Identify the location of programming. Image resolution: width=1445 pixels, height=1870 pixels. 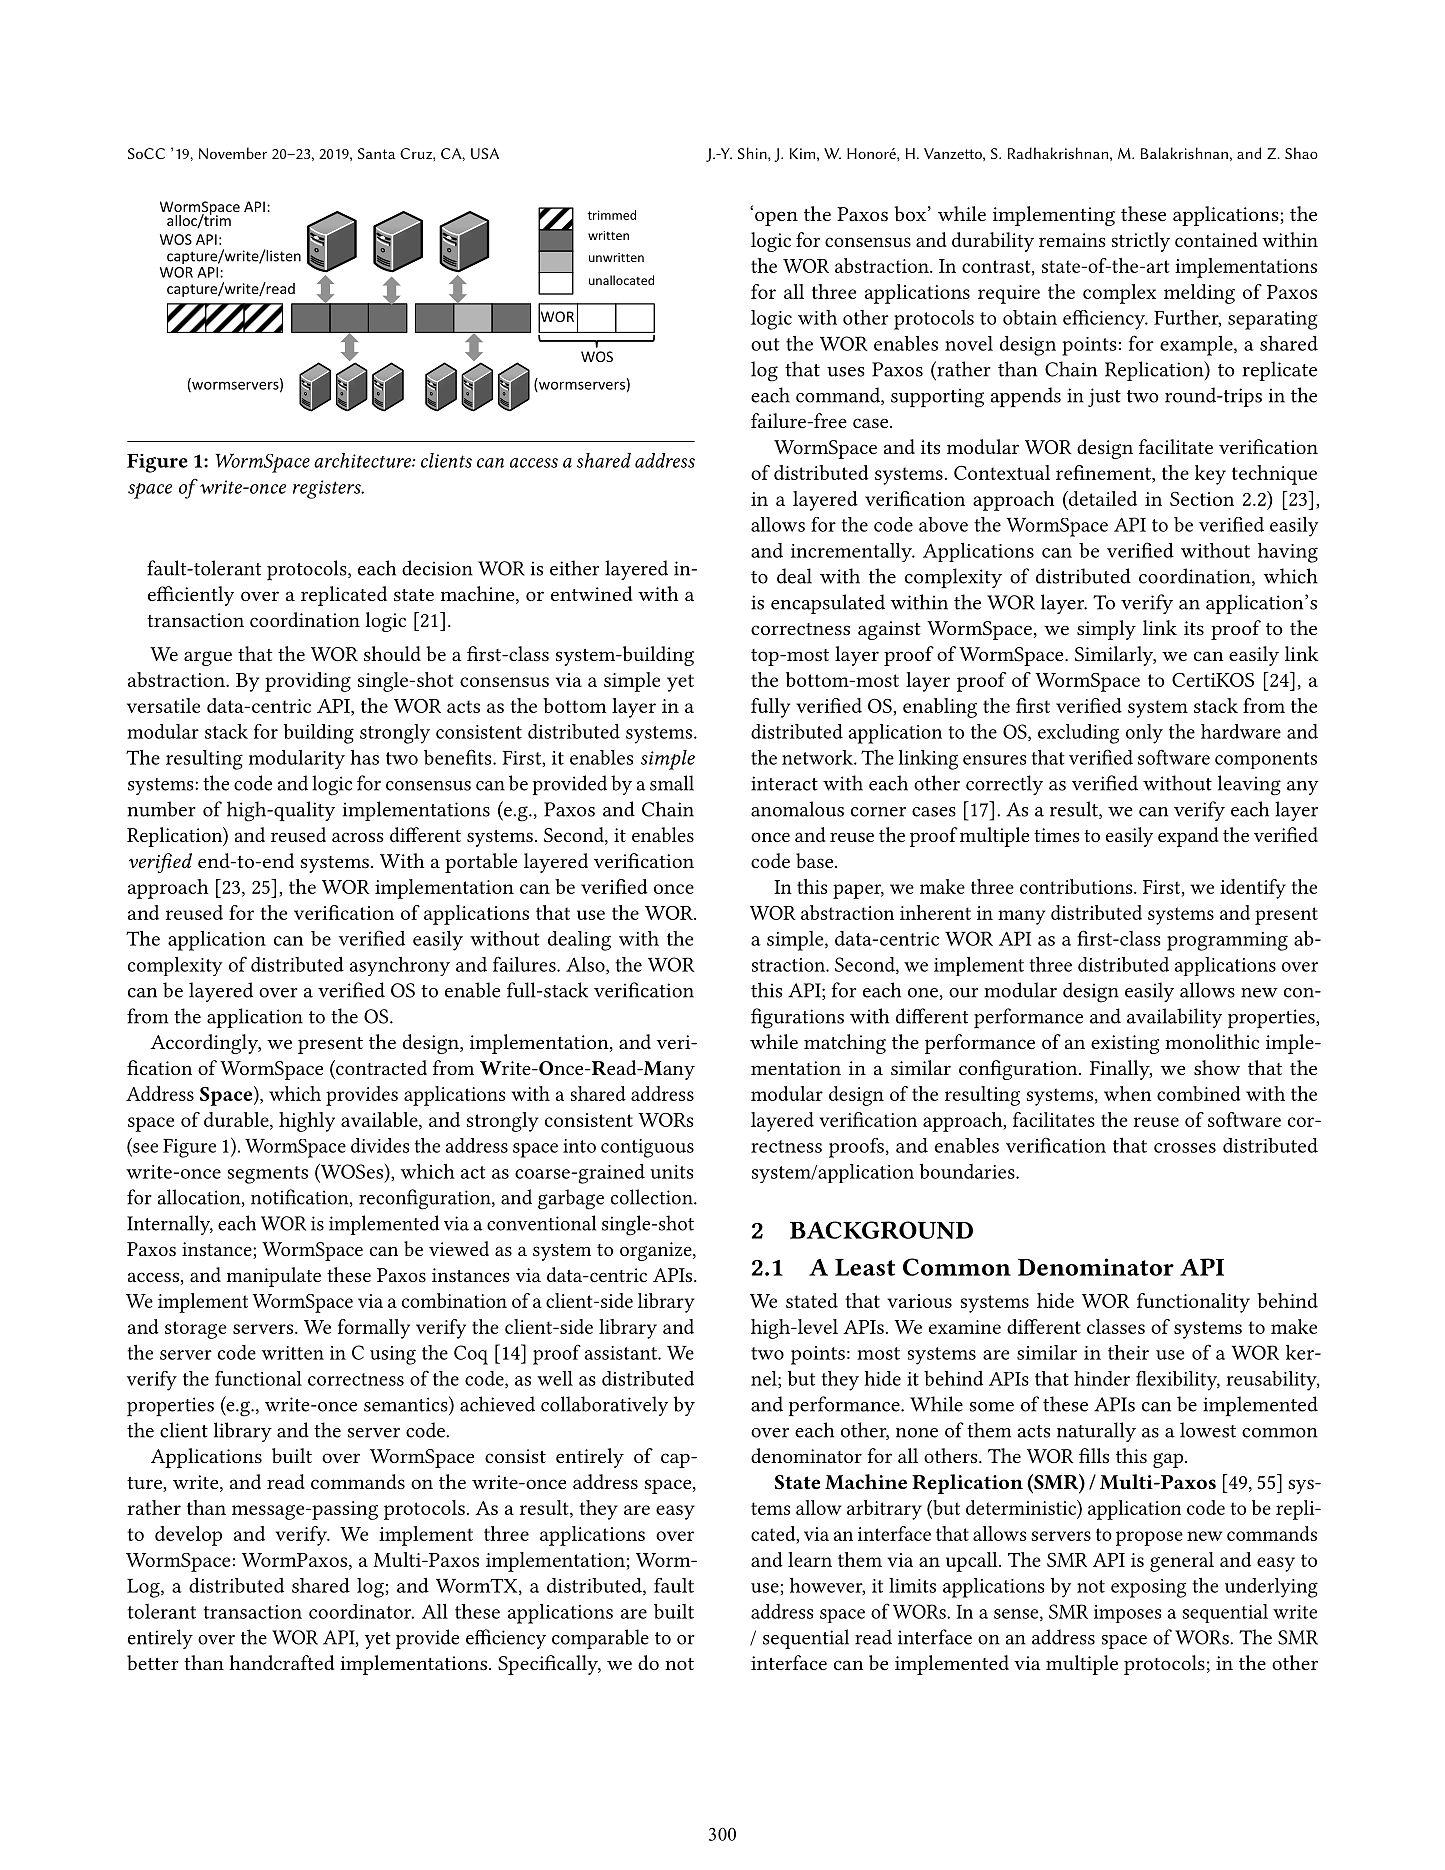
(1227, 941).
